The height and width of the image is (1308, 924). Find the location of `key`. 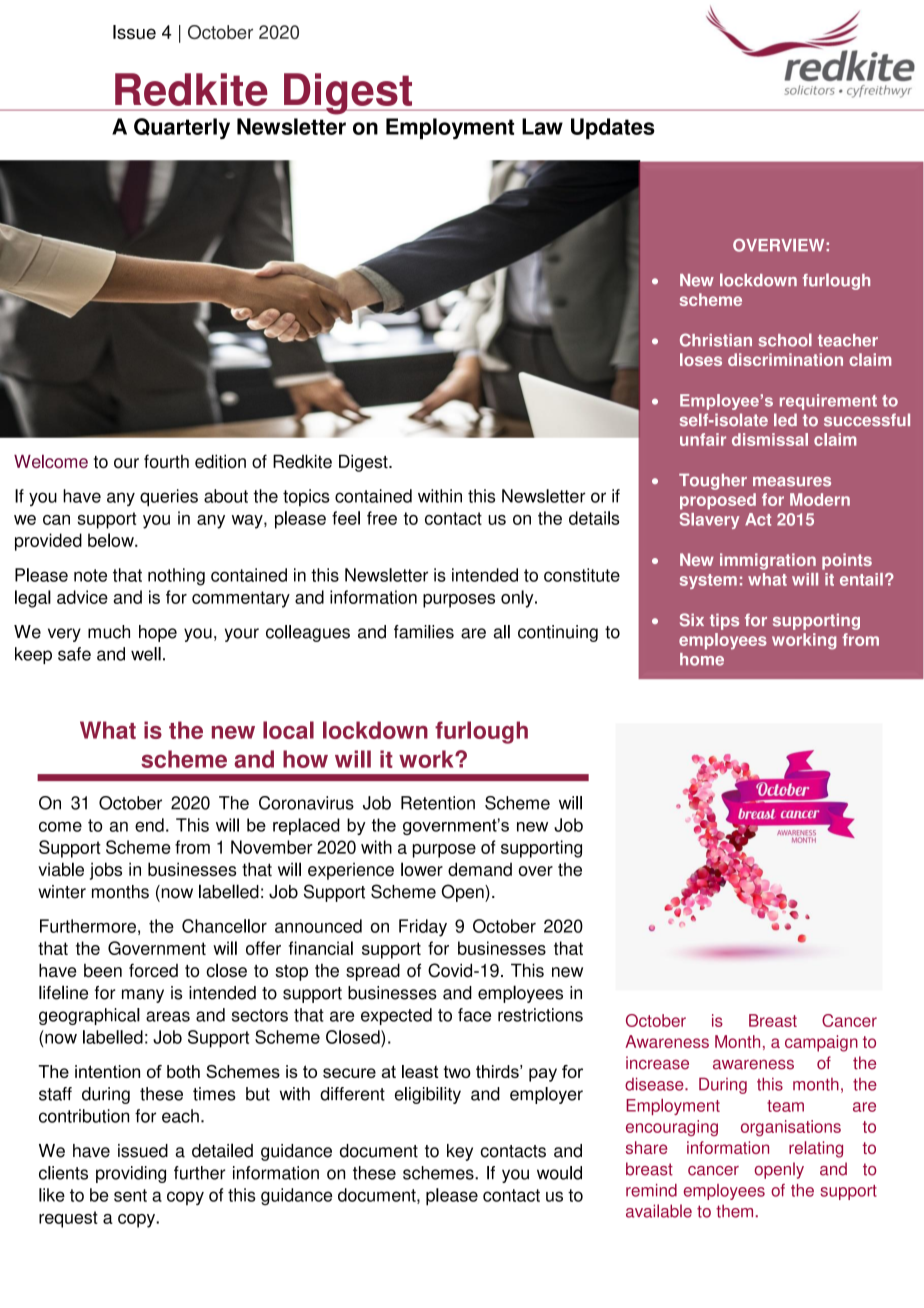

key is located at coordinates (460, 1152).
